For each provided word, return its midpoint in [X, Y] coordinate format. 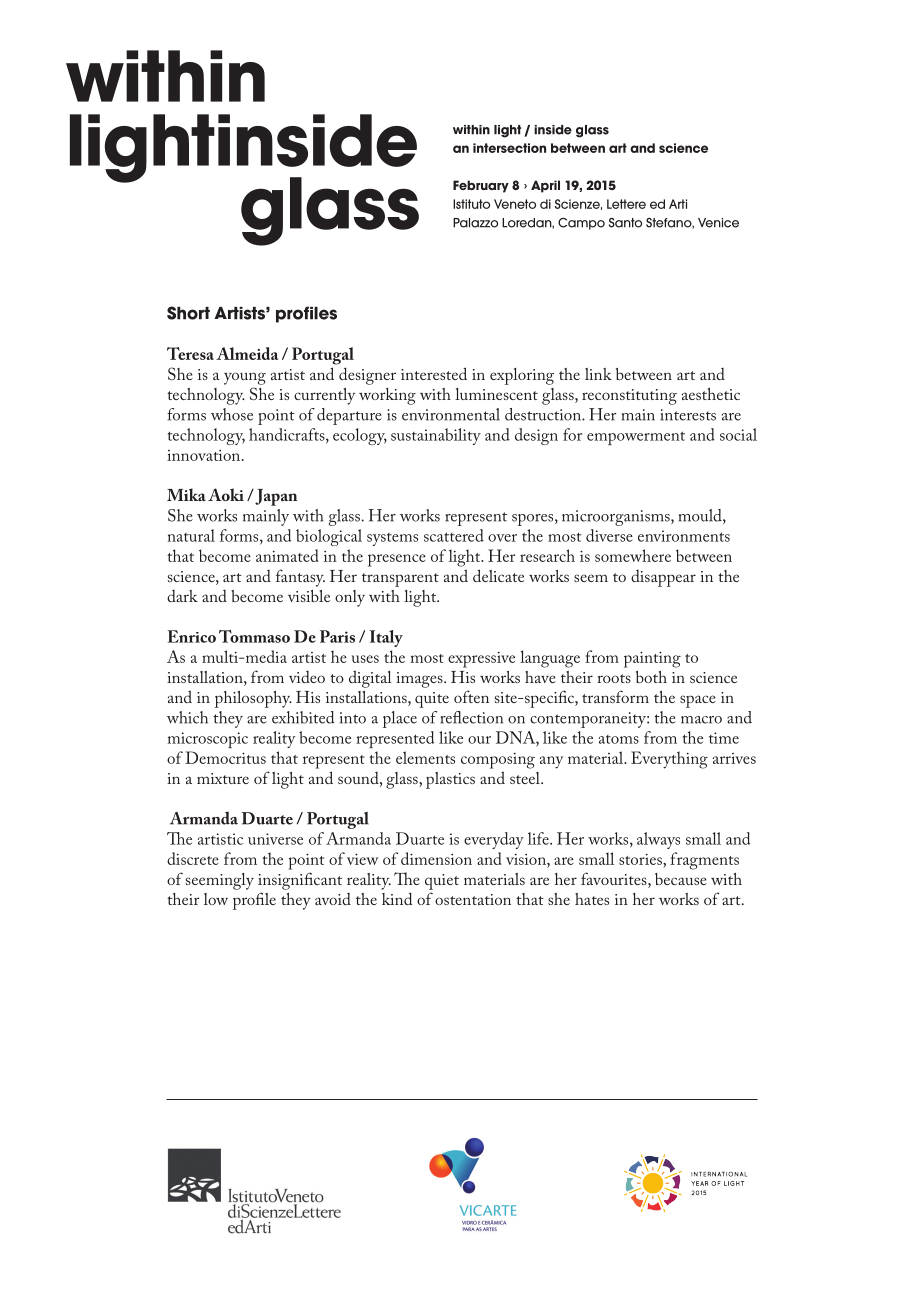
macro [701, 720]
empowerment [636, 438]
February [481, 186]
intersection [509, 148]
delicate [498, 575]
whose [232, 414]
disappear [663, 578]
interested [434, 373]
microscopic [208, 740]
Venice [718, 223]
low [216, 899]
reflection [471, 717]
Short [188, 313]
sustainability [436, 436]
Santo [625, 223]
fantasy [300, 578]
